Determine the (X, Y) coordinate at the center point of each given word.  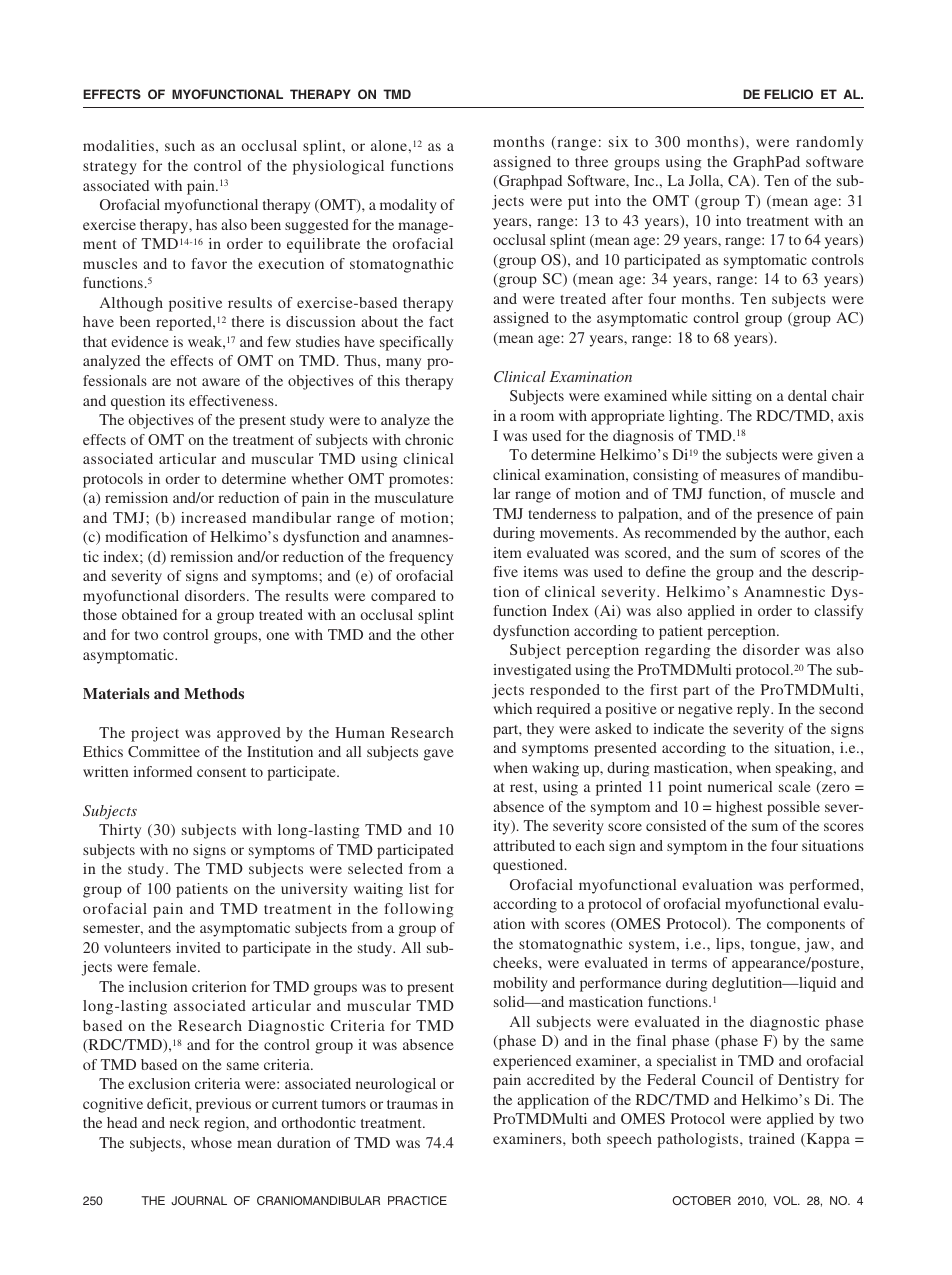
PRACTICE (417, 1200)
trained (772, 1138)
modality (408, 206)
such (180, 145)
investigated (532, 671)
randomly (829, 143)
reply (754, 710)
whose (211, 1142)
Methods (214, 693)
